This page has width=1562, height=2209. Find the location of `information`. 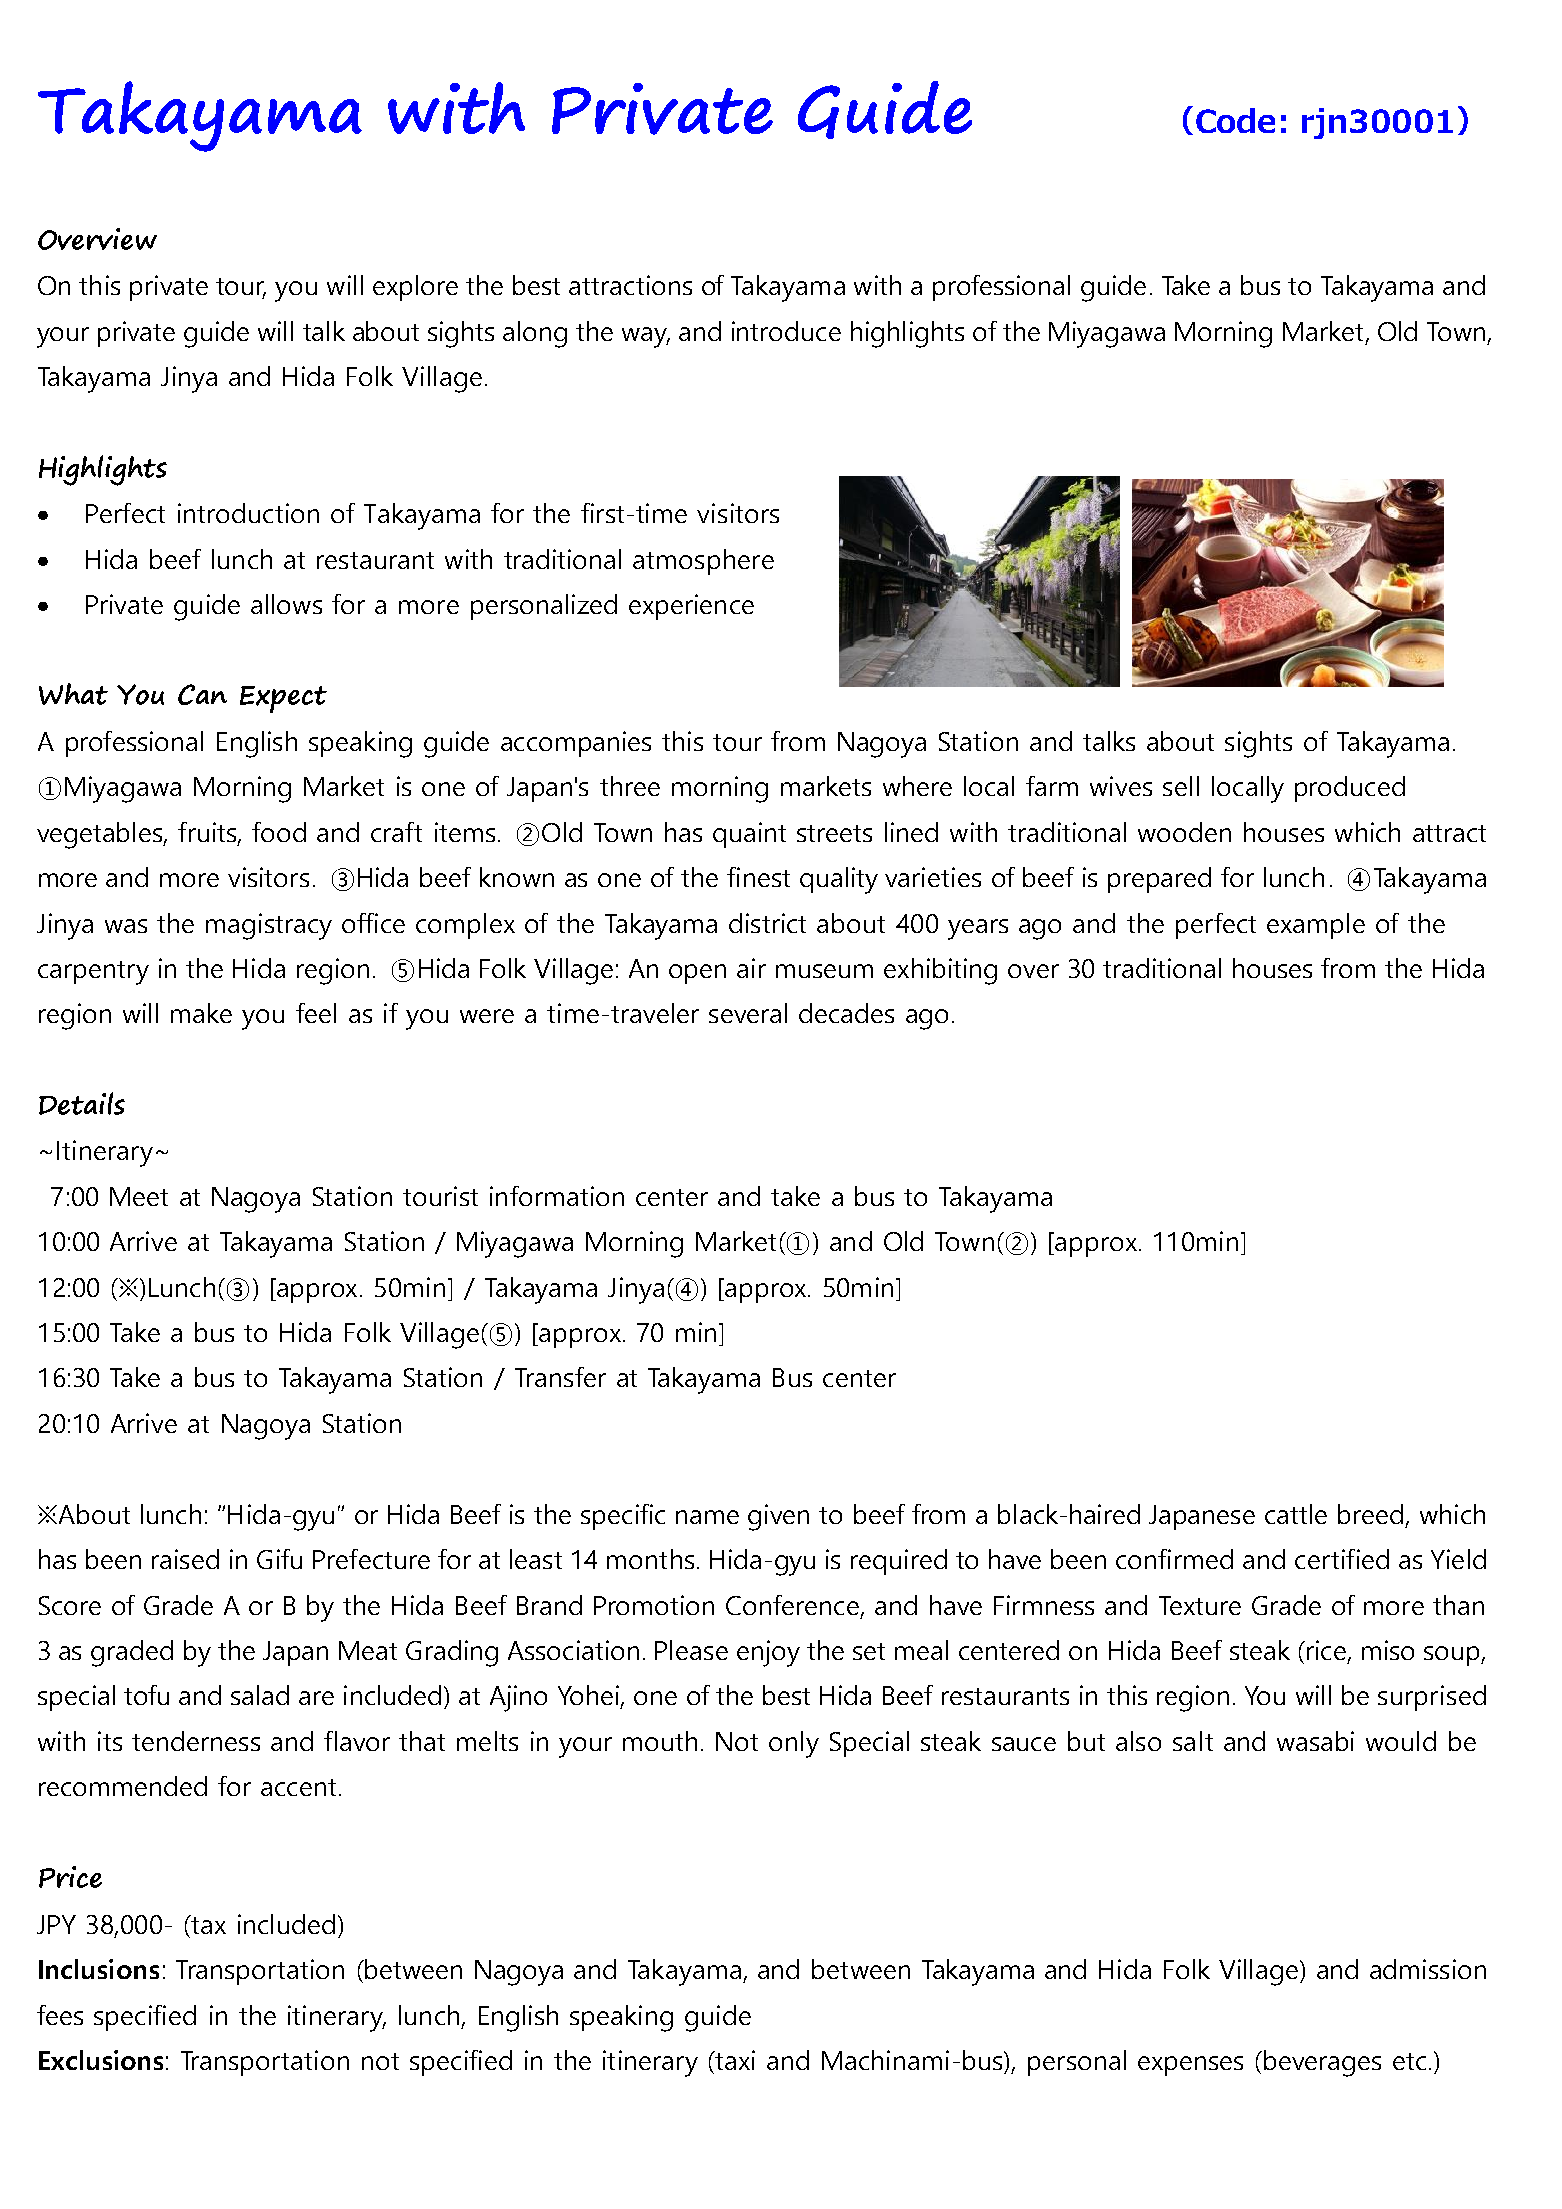

information is located at coordinates (557, 1196).
